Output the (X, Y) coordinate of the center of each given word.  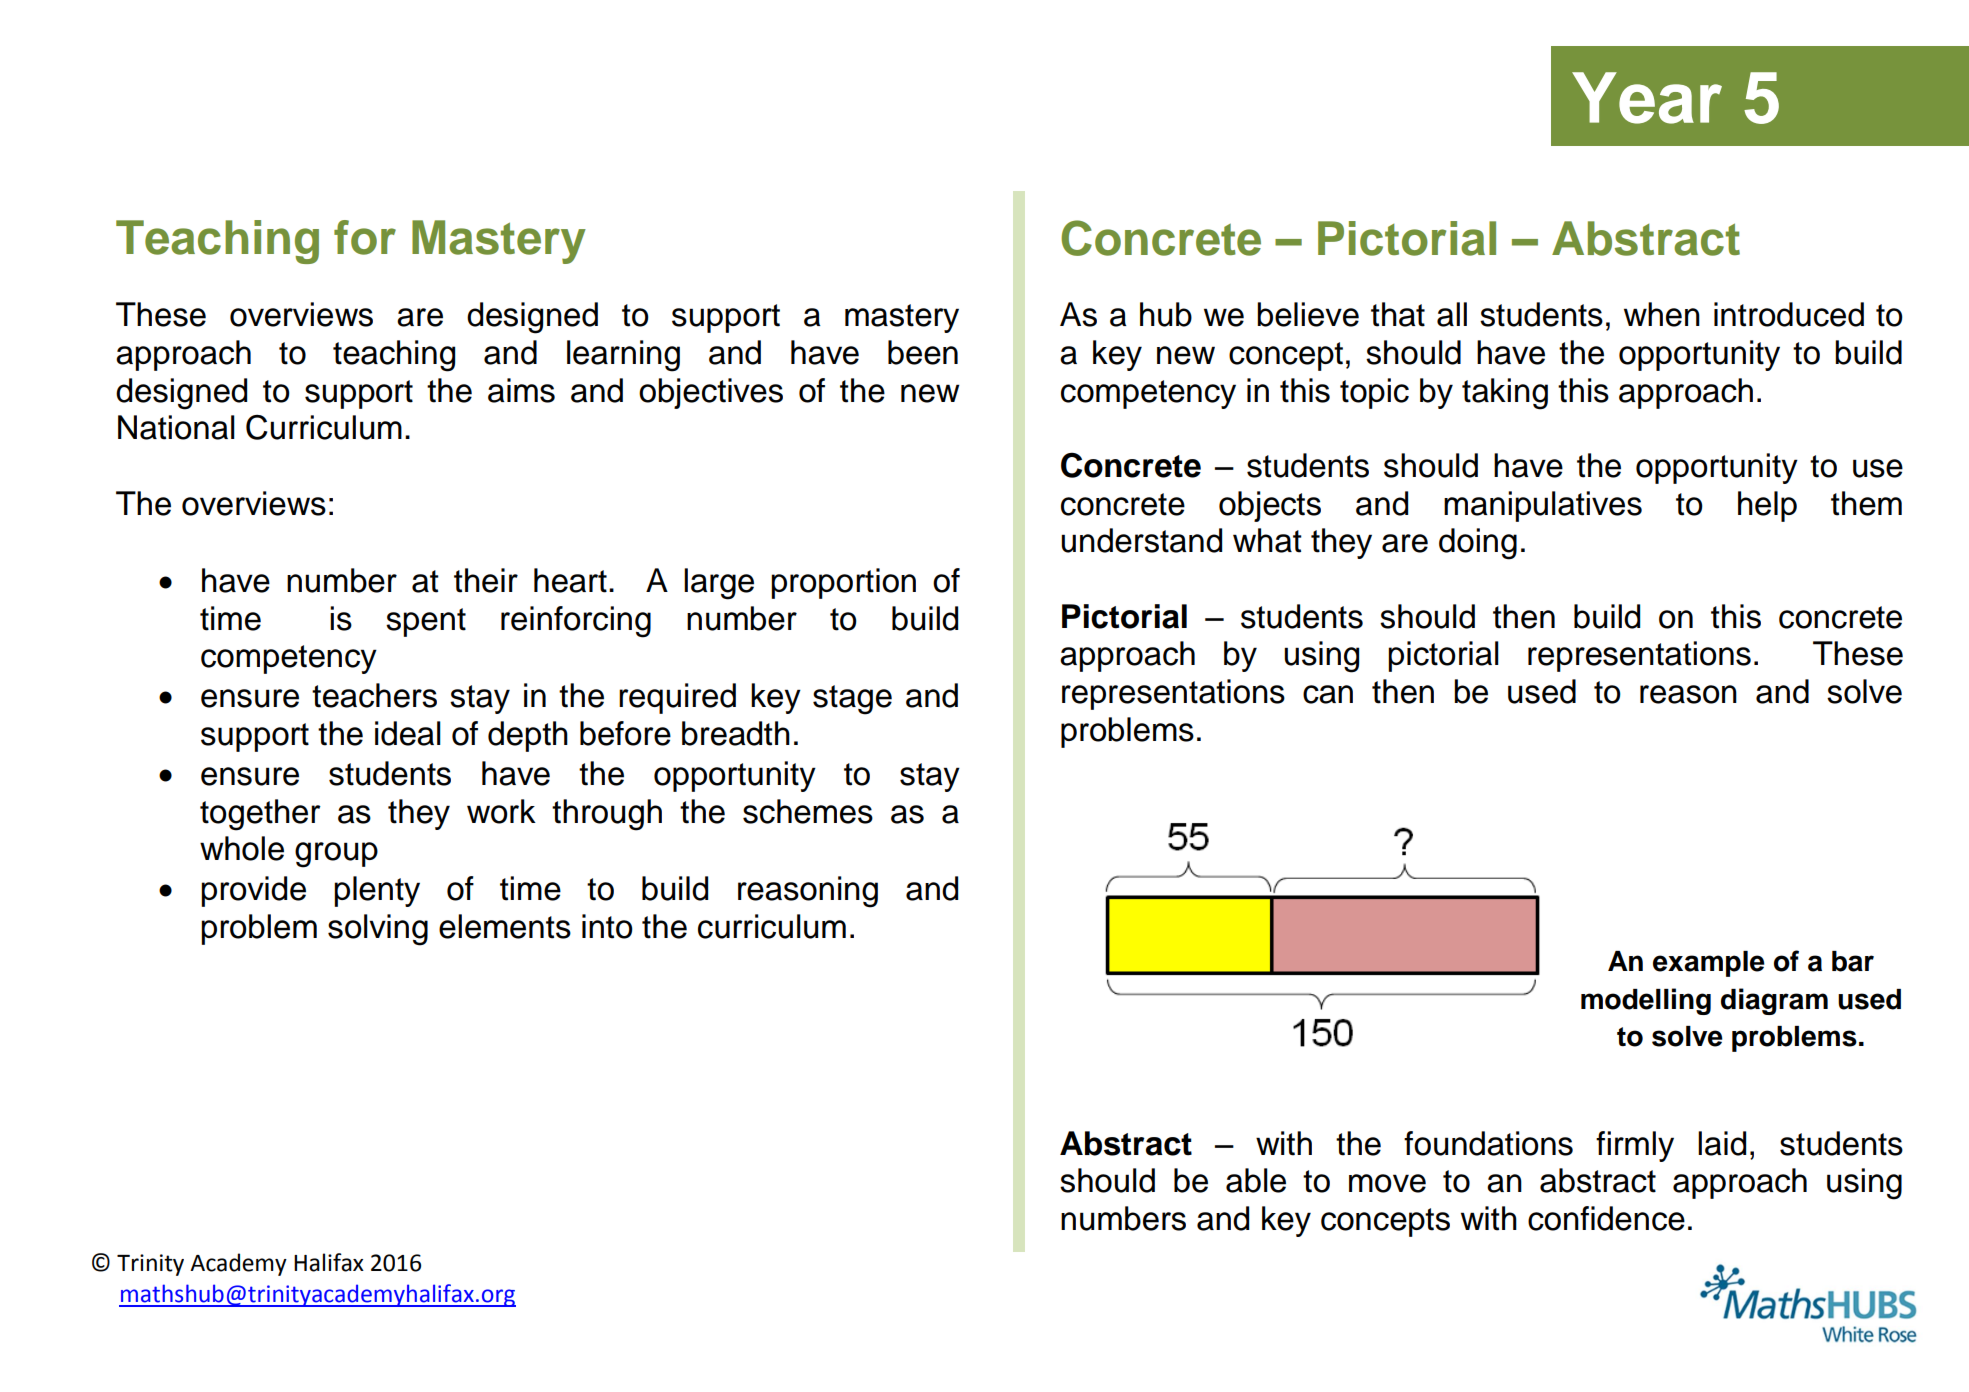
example (1709, 964)
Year (1647, 98)
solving (378, 930)
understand (1141, 540)
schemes (808, 811)
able (1256, 1180)
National (176, 427)
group (336, 855)
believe (1308, 314)
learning (623, 356)
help (1767, 506)
